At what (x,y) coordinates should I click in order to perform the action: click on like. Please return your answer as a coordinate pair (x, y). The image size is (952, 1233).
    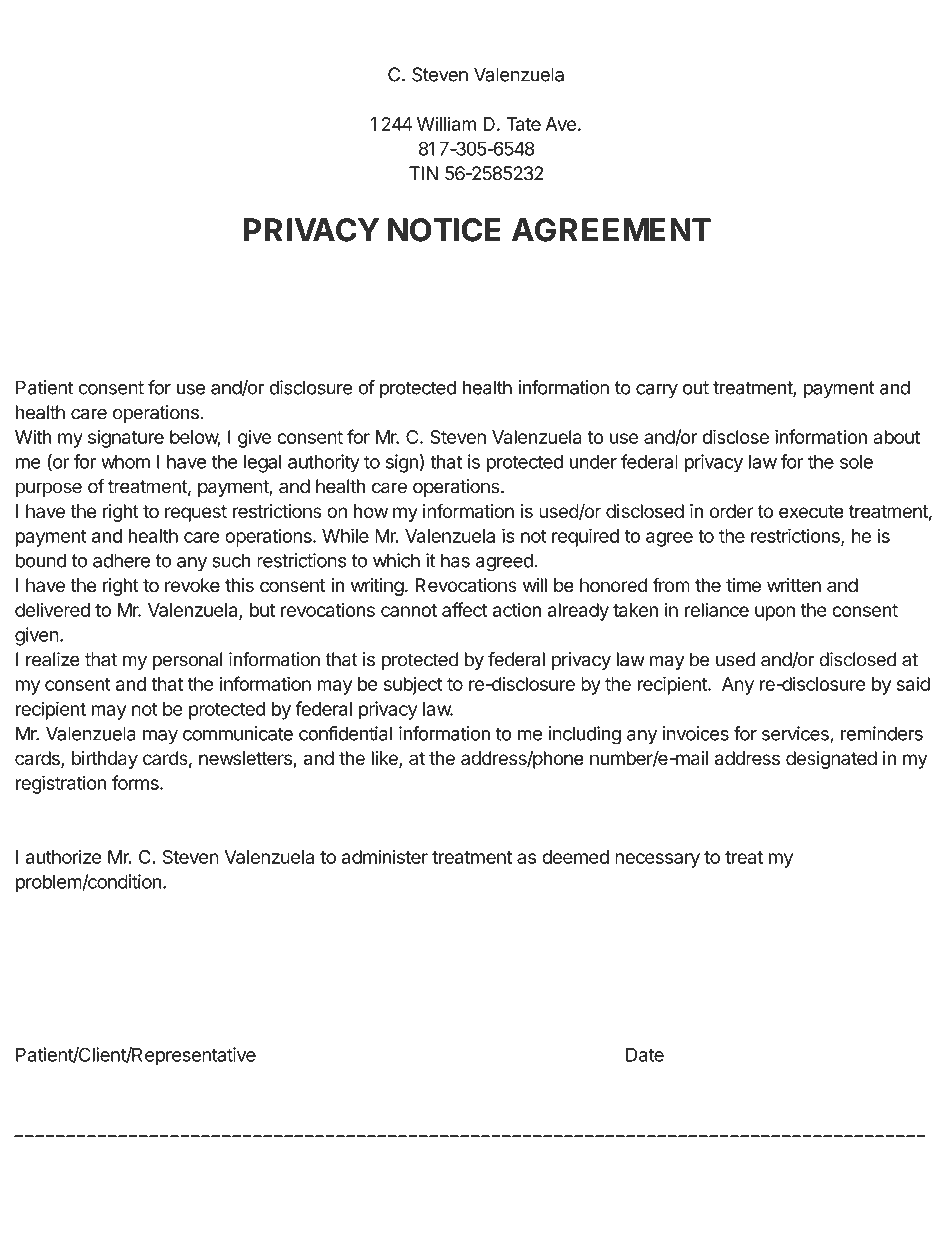
    Looking at the image, I should click on (385, 759).
